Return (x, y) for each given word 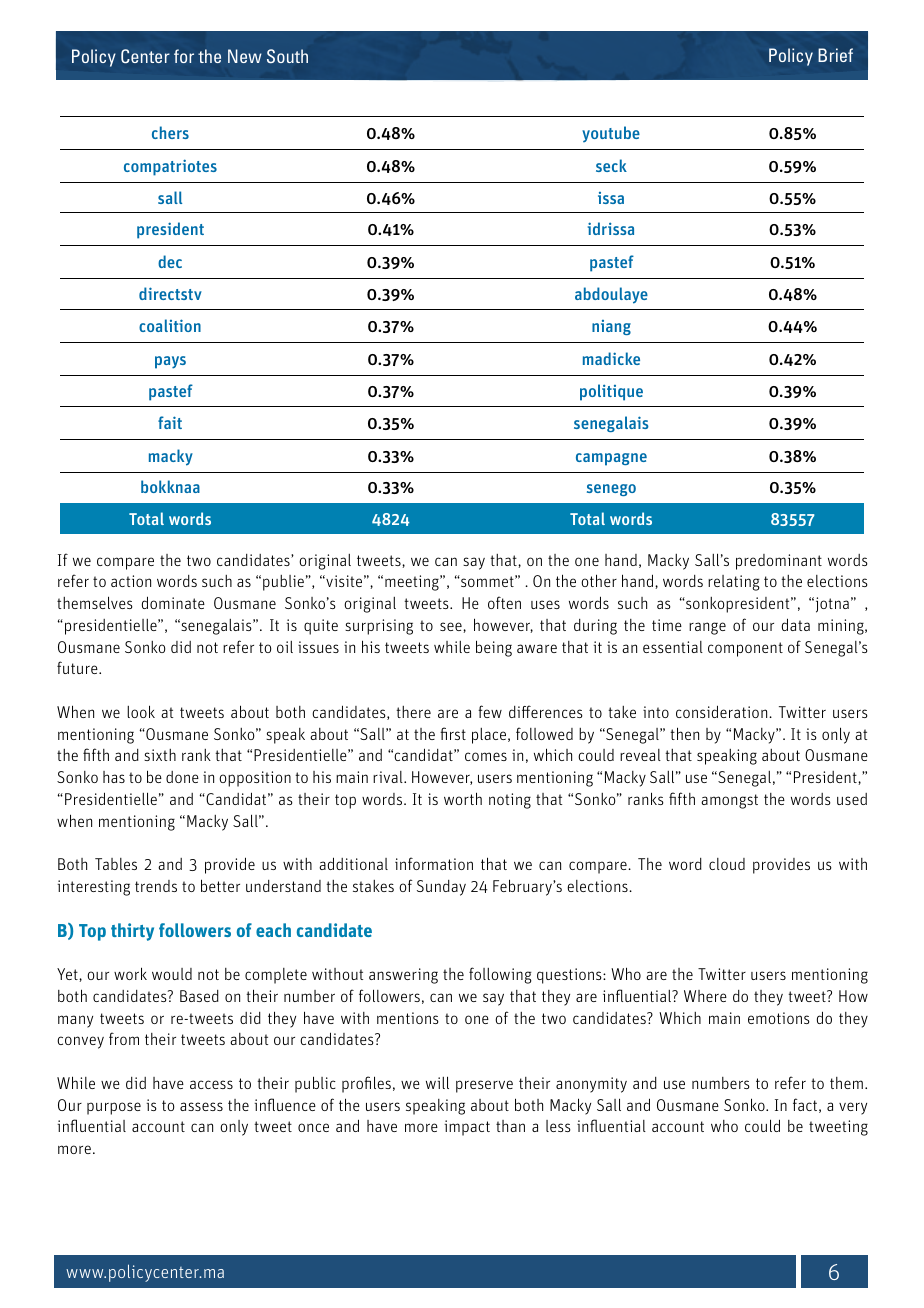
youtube (611, 134)
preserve (484, 1086)
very (853, 1108)
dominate (173, 602)
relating (734, 583)
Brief (835, 55)
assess (201, 1106)
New (245, 56)
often (504, 602)
